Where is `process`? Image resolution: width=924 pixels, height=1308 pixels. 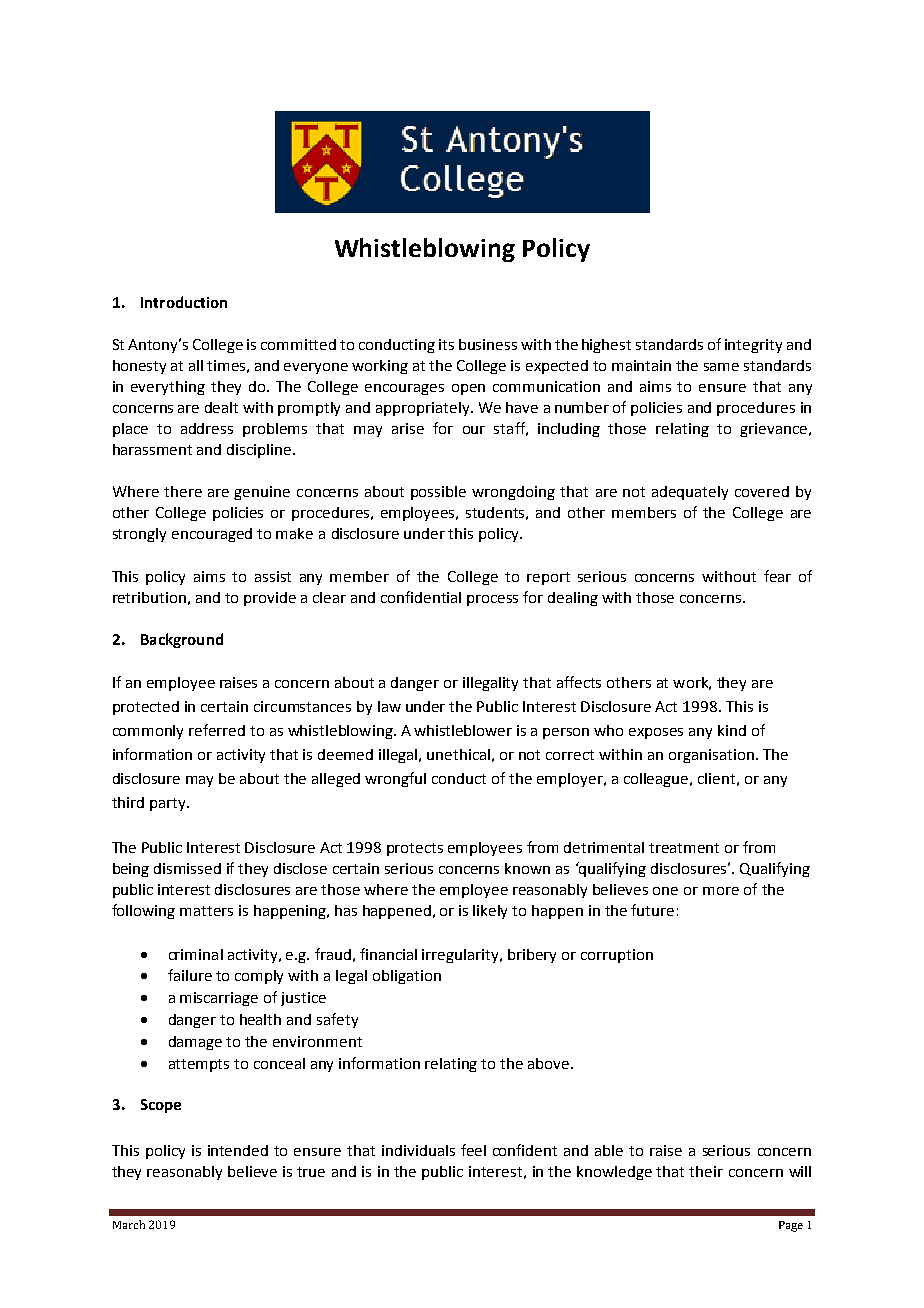
process is located at coordinates (492, 600).
